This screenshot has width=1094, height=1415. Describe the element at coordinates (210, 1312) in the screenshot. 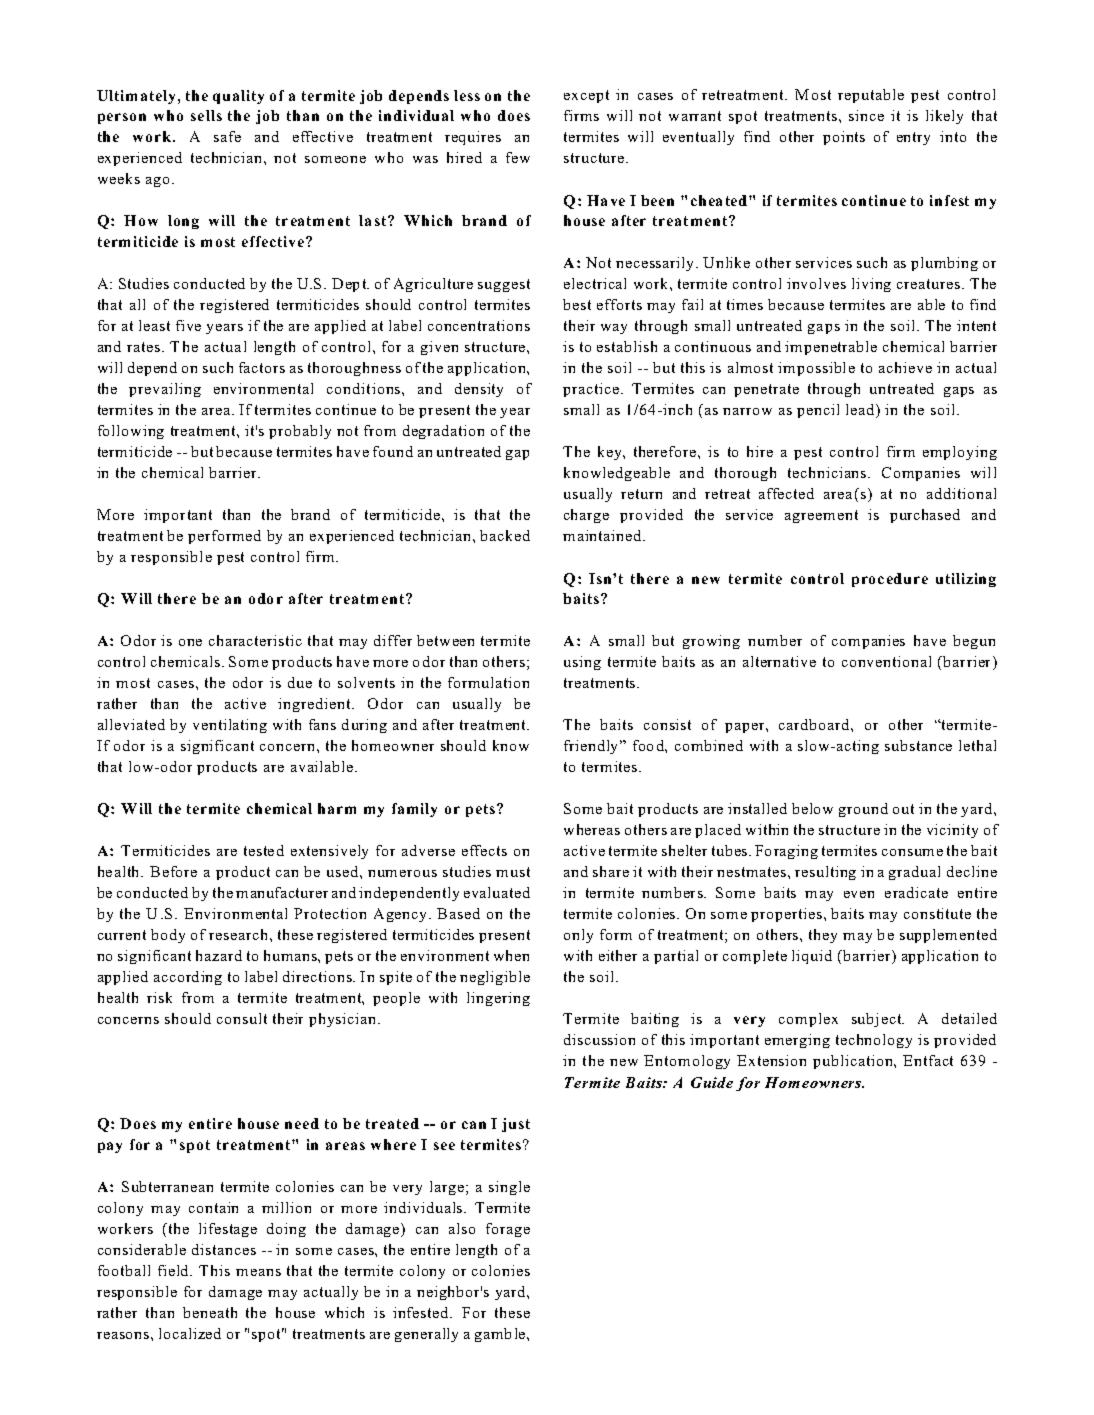

I see `beneath` at that location.
